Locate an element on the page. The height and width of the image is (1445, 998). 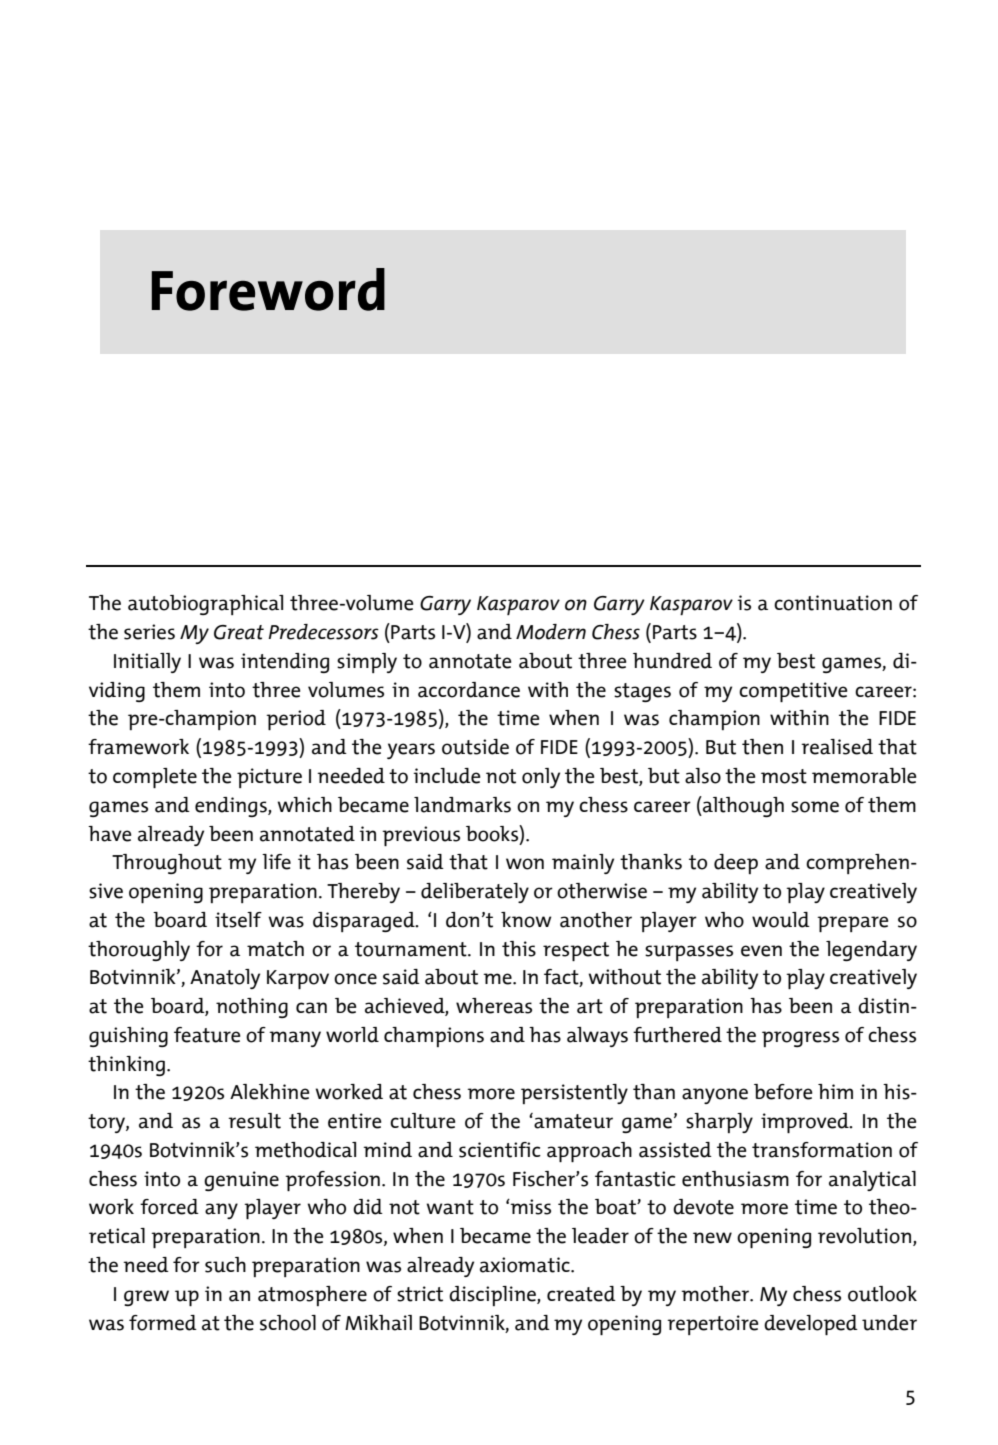
Modern is located at coordinates (551, 632).
